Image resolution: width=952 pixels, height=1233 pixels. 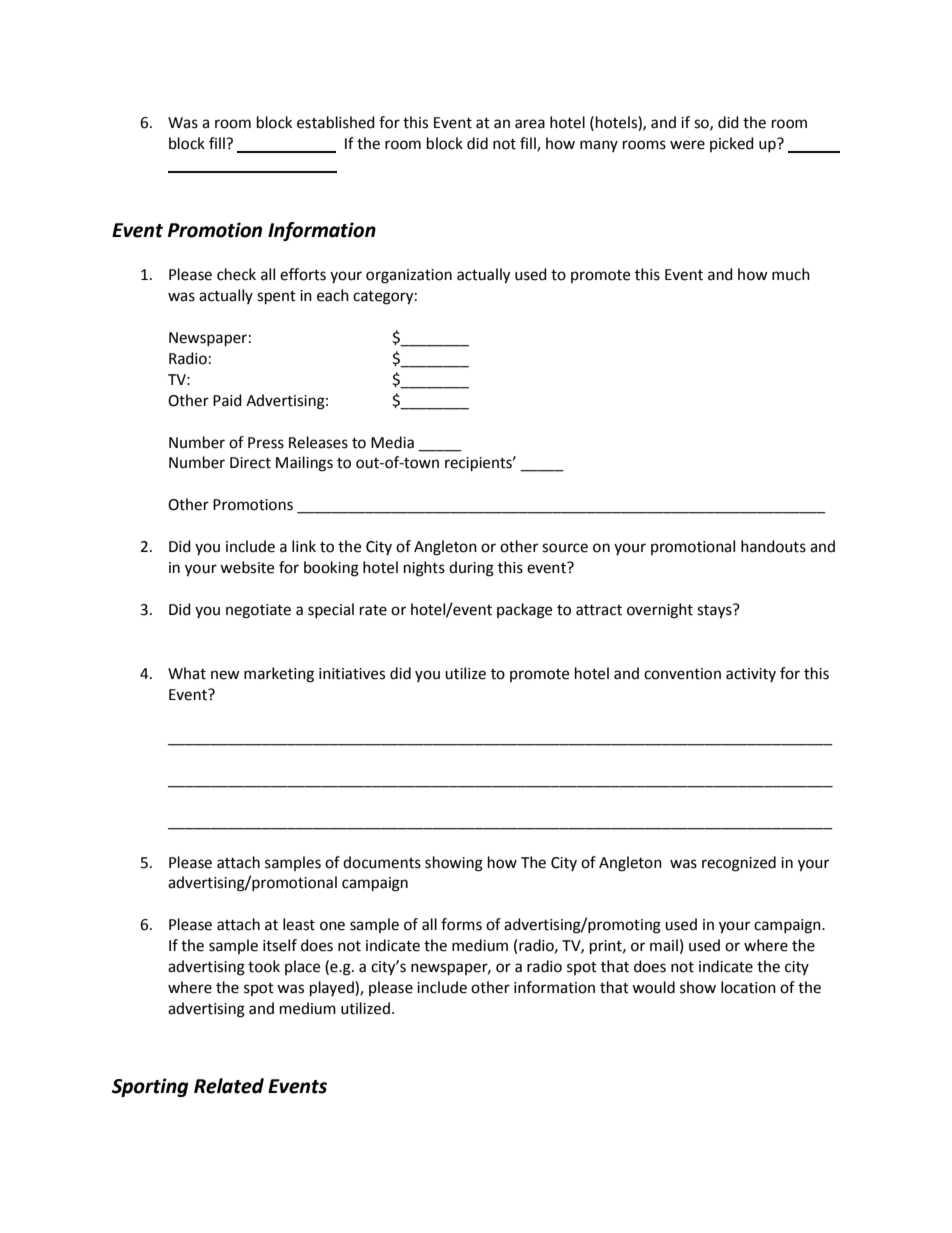 What do you see at coordinates (530, 124) in the document?
I see `area` at bounding box center [530, 124].
